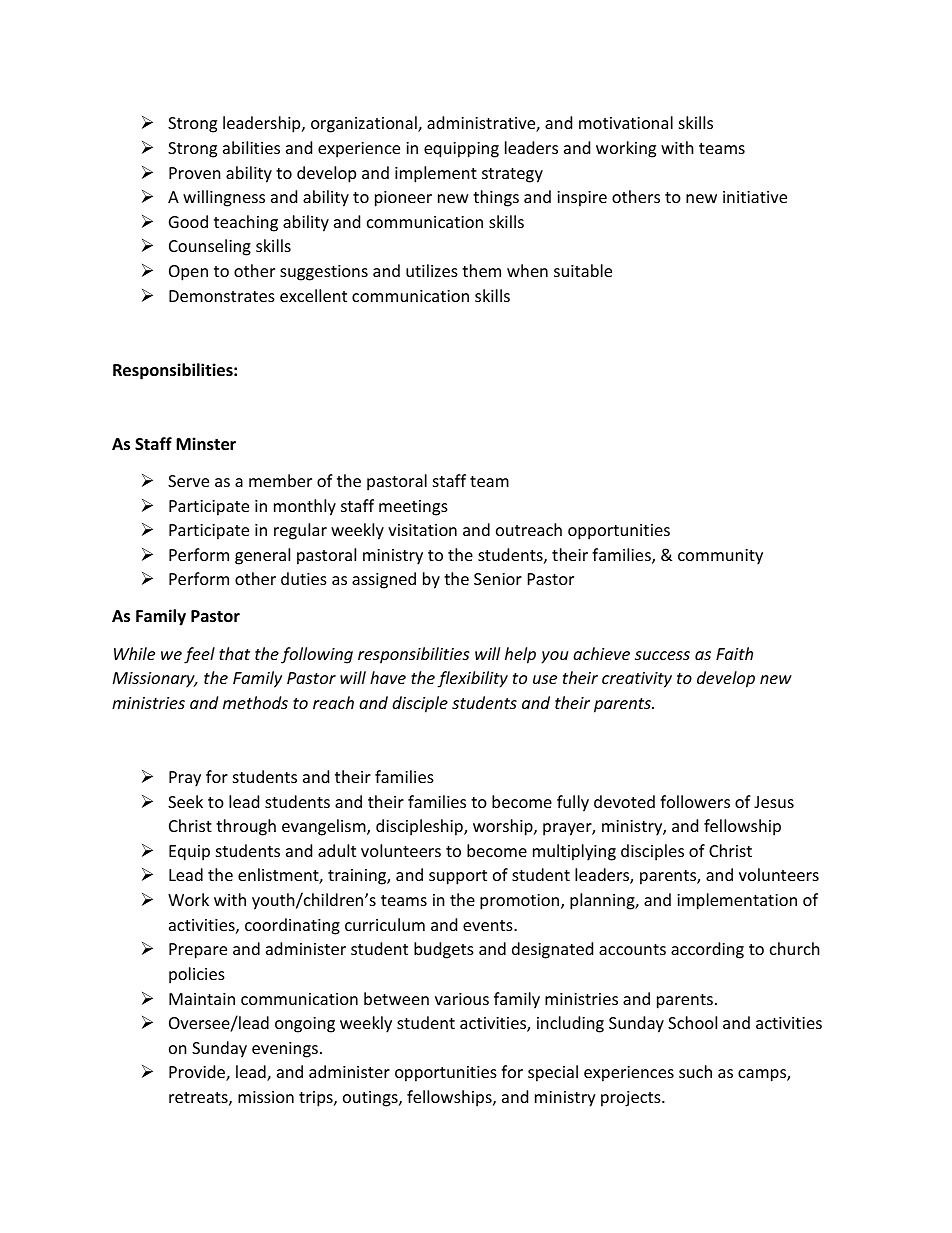  What do you see at coordinates (734, 653) in the screenshot?
I see `Faith` at bounding box center [734, 653].
